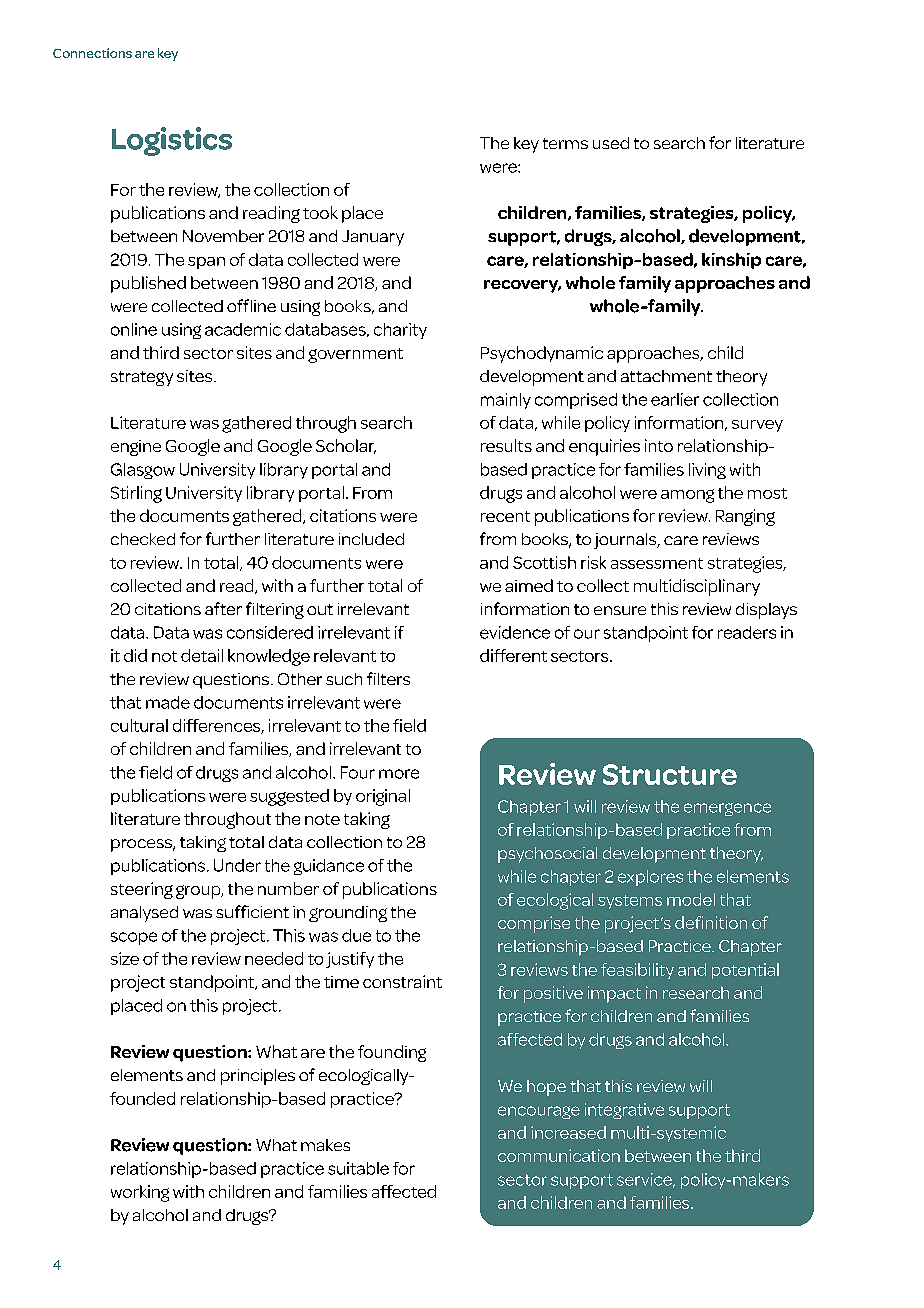 Image resolution: width=924 pixels, height=1308 pixels. What do you see at coordinates (142, 378) in the image?
I see `strategy` at bounding box center [142, 378].
